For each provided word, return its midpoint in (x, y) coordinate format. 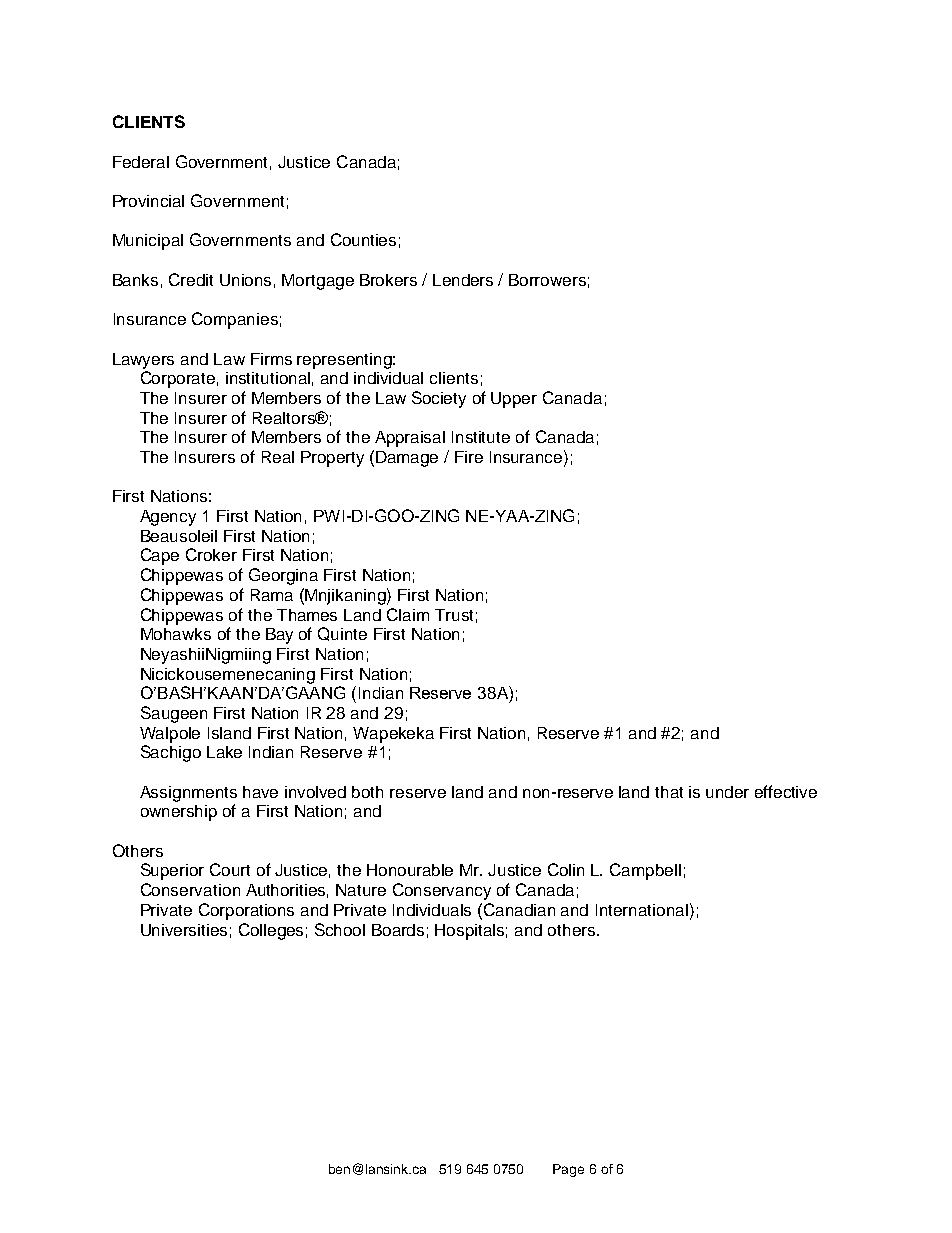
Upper (514, 400)
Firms (271, 359)
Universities (184, 930)
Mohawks (176, 634)
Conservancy (442, 891)
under (727, 792)
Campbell (645, 871)
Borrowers (547, 280)
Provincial (148, 201)
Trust (454, 615)
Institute (481, 437)
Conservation (190, 889)
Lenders (463, 280)
